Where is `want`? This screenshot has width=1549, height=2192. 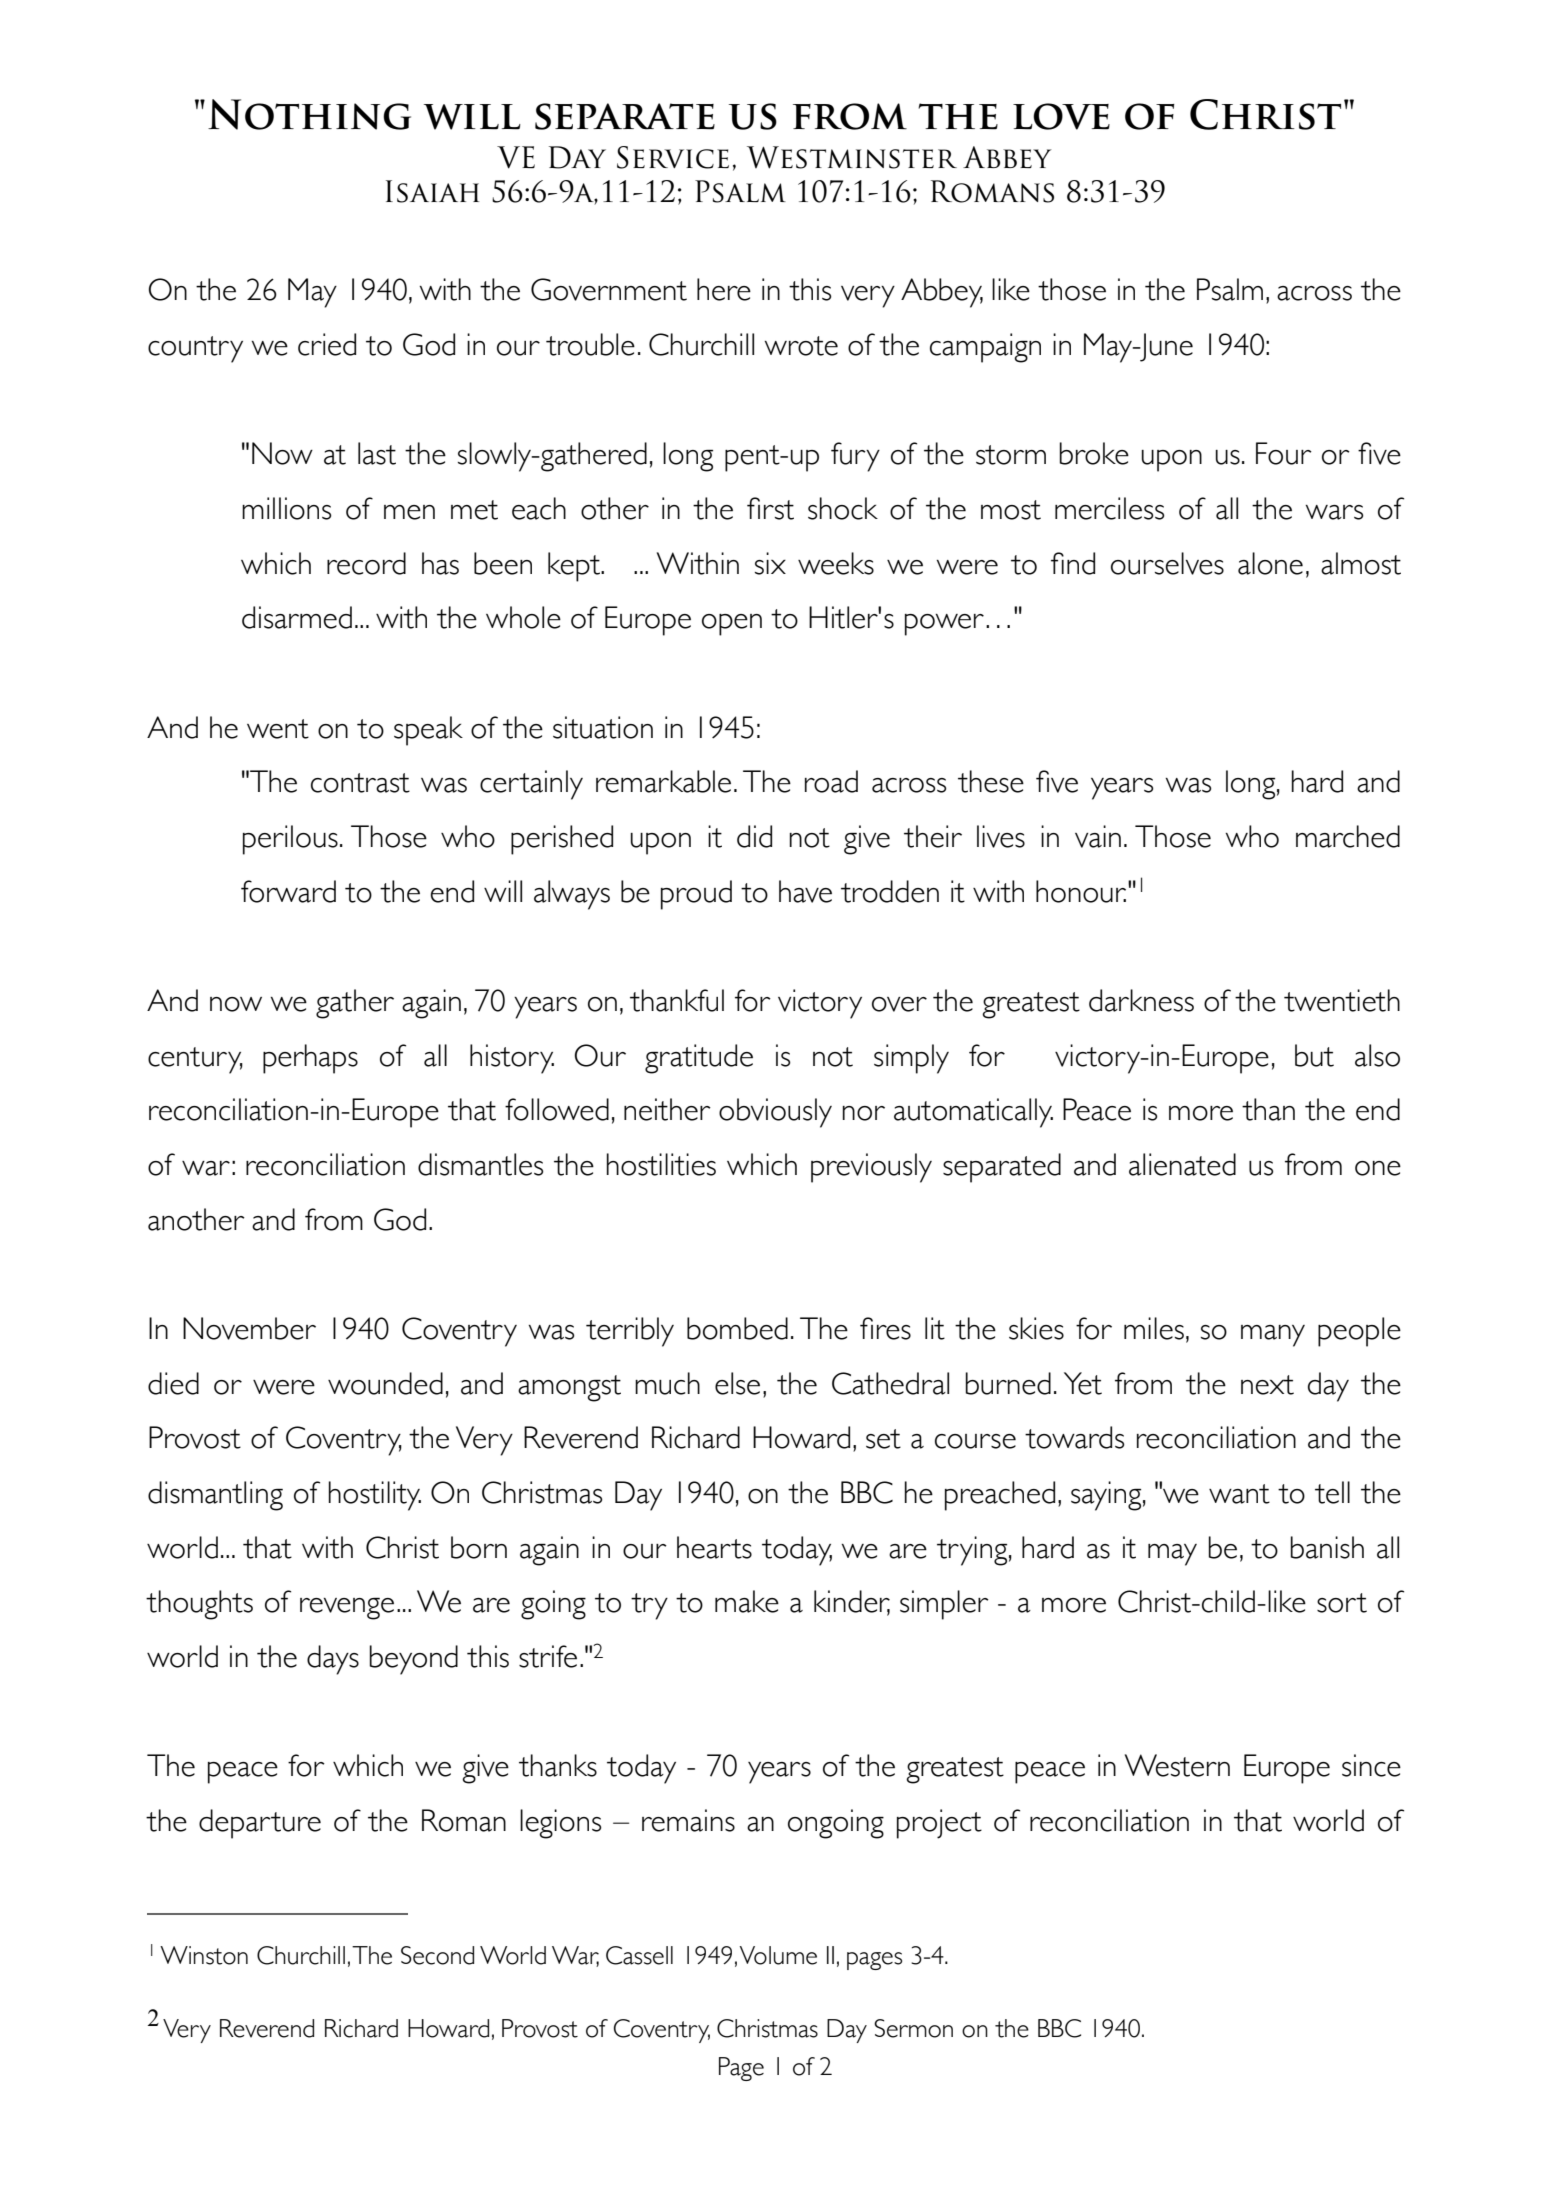 want is located at coordinates (1239, 1494).
